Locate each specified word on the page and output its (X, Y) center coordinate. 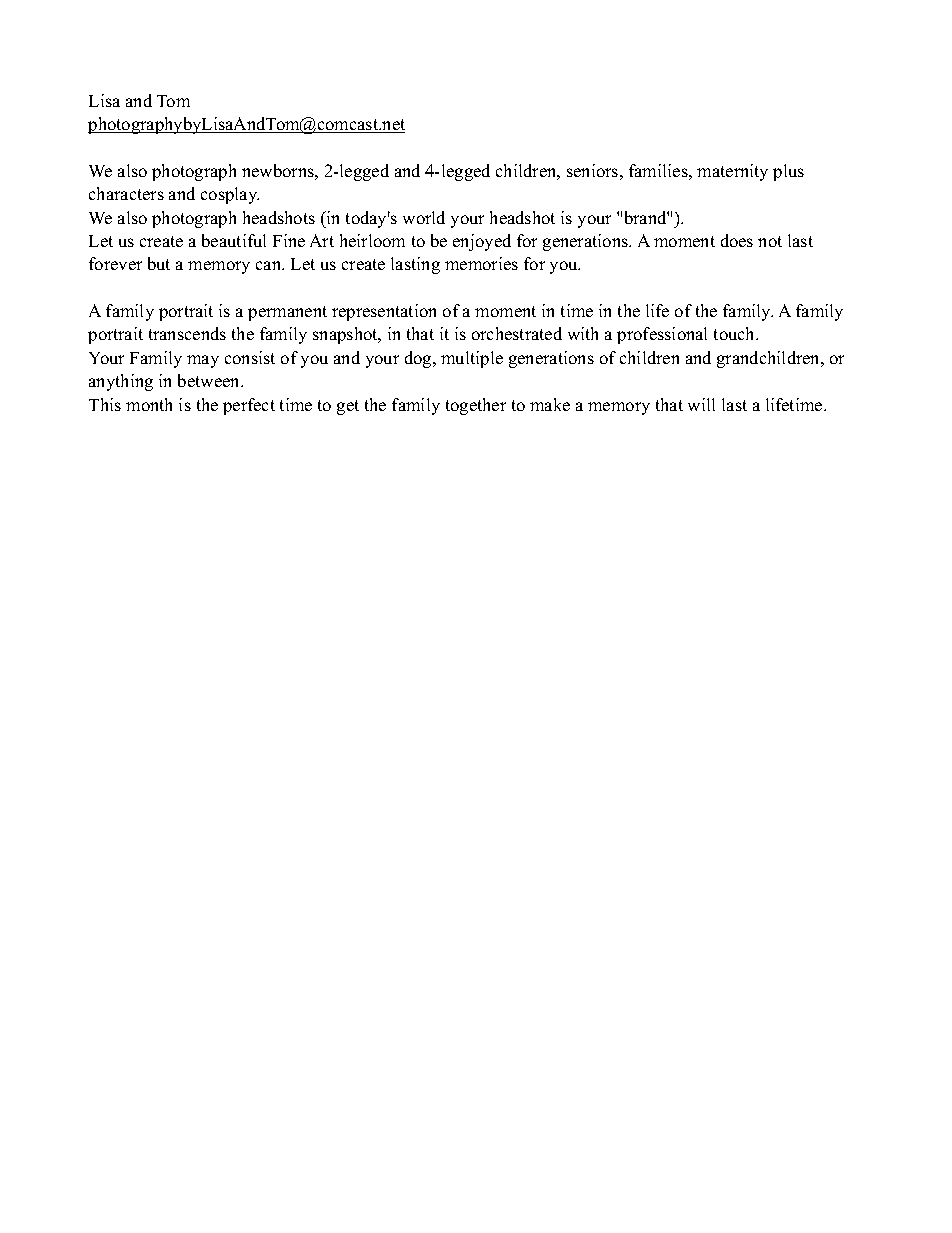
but (159, 263)
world (424, 217)
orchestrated (517, 333)
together (476, 406)
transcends (187, 333)
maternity (732, 172)
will (701, 404)
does (737, 240)
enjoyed (482, 242)
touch (736, 333)
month (149, 404)
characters (126, 193)
